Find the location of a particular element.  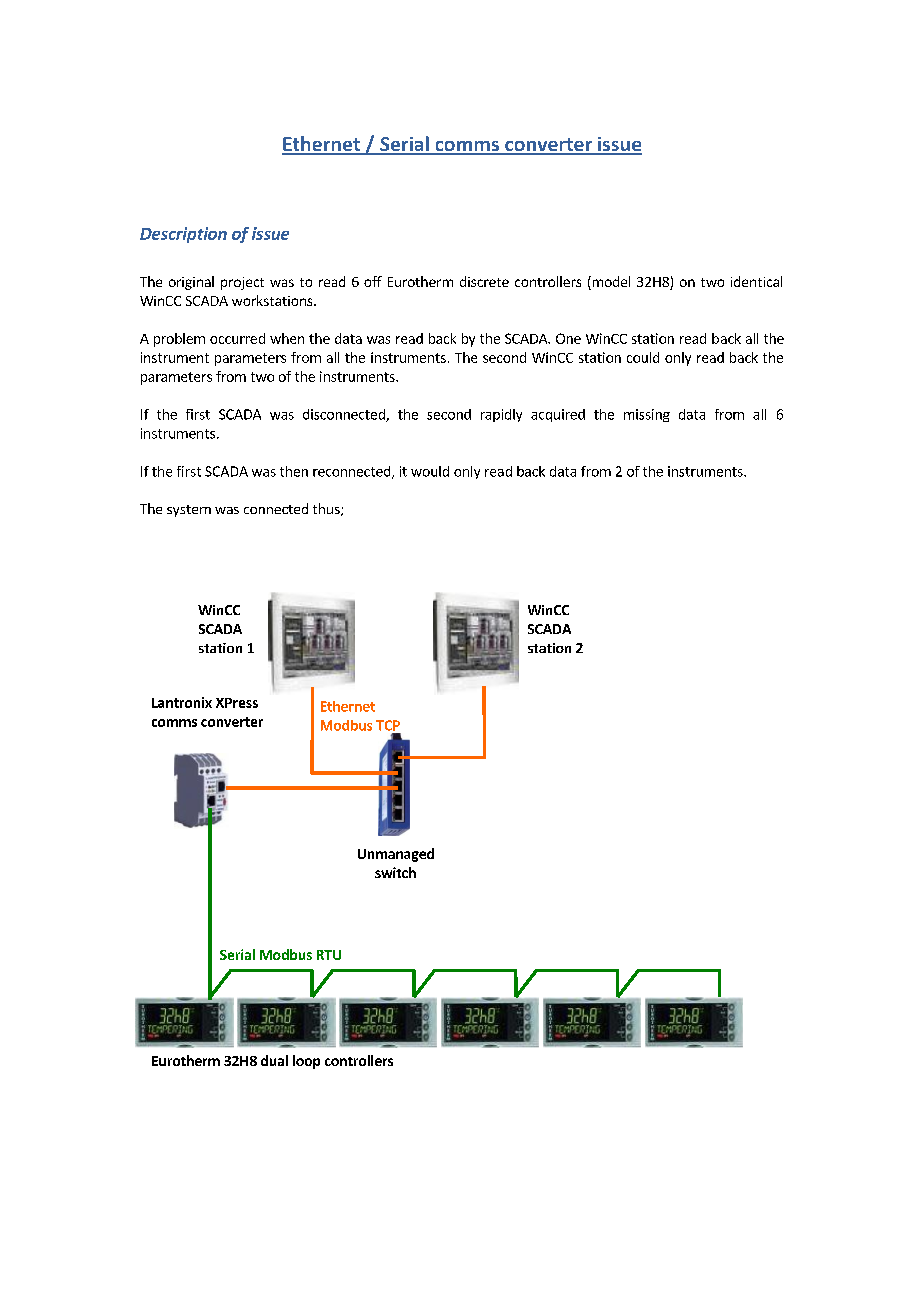

dual is located at coordinates (274, 1060).
